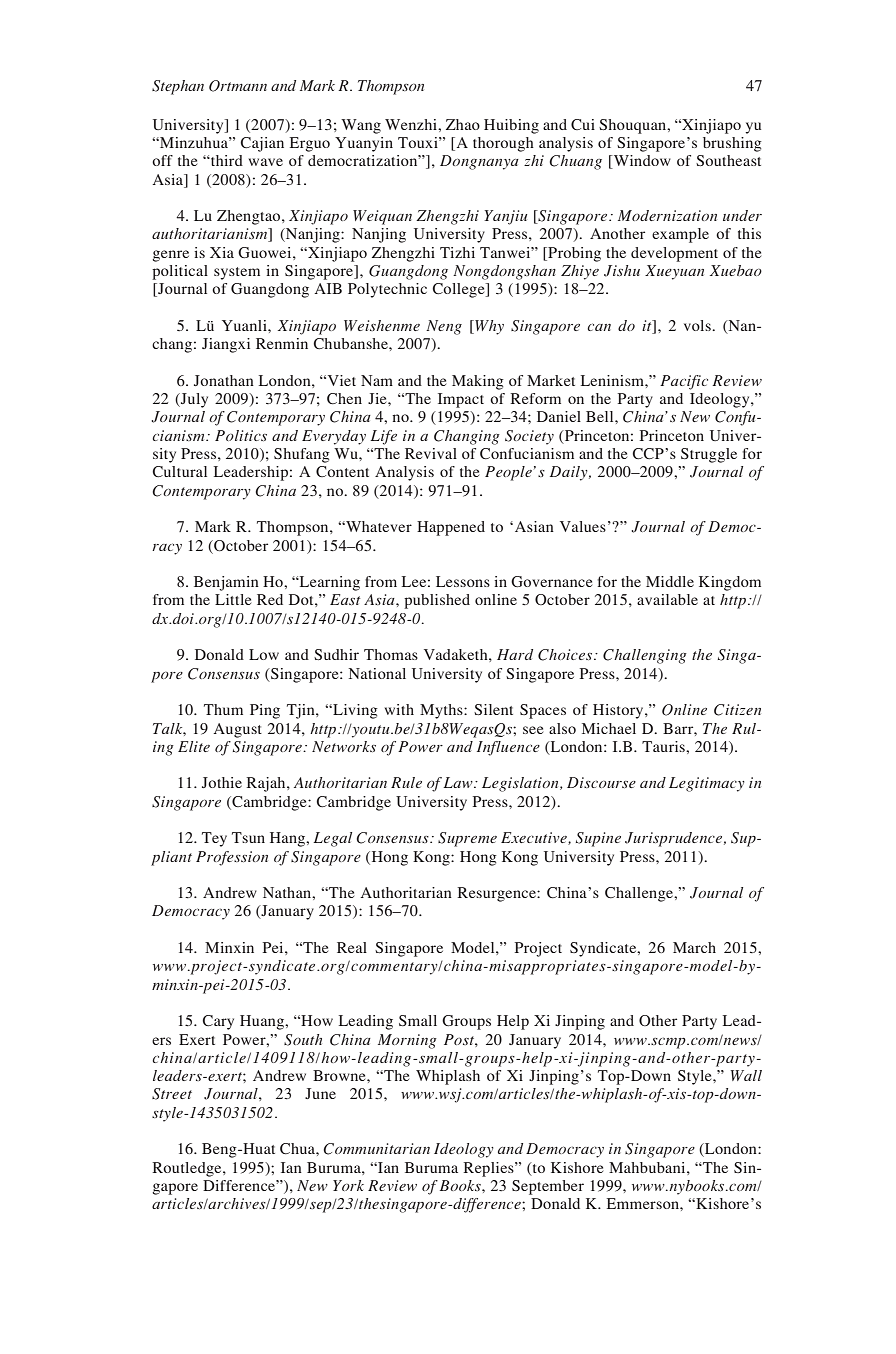 Image resolution: width=896 pixels, height=1354 pixels. I want to click on Challenging, so click(645, 656).
